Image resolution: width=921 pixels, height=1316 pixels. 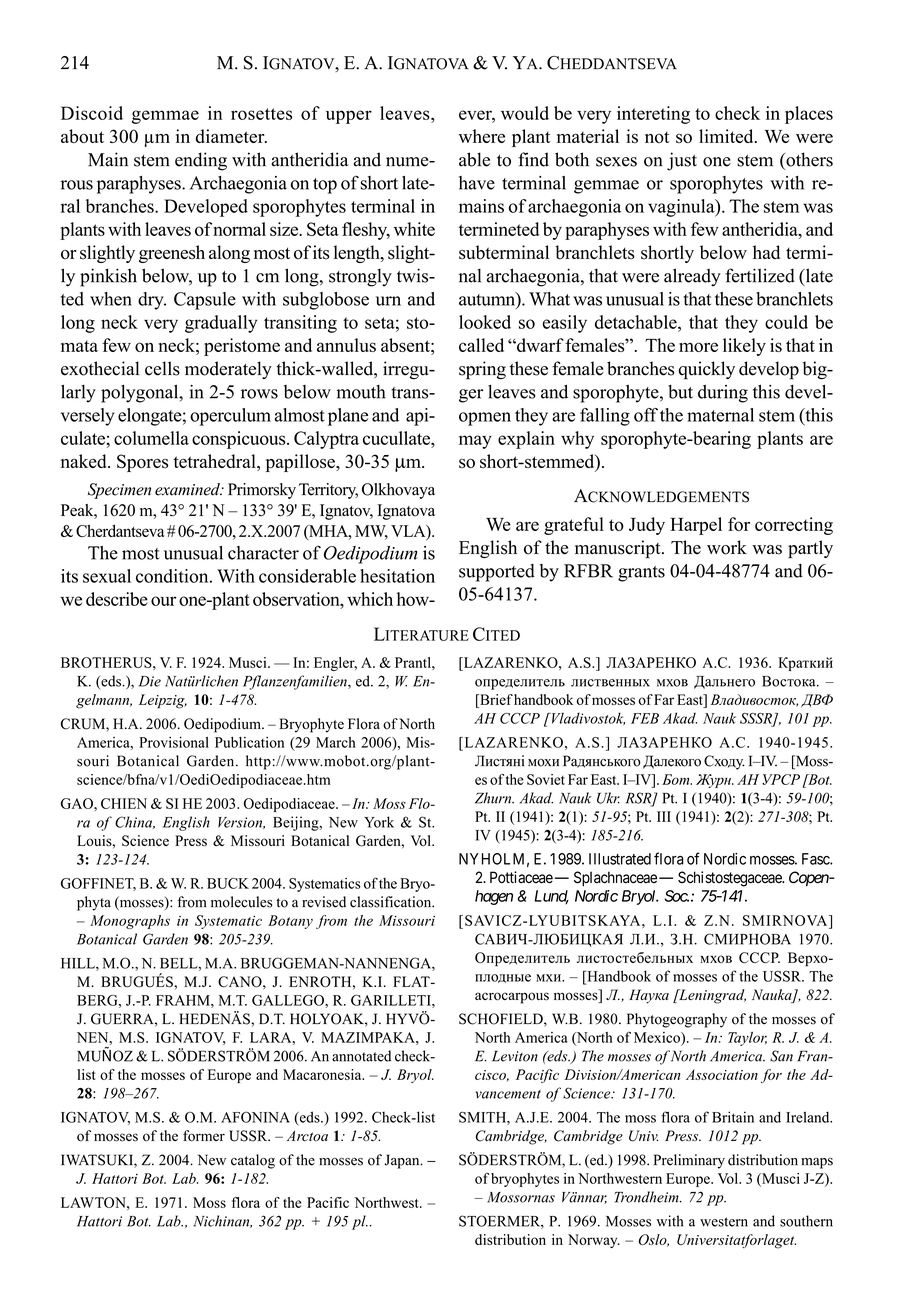 I want to click on former, so click(x=204, y=1136).
